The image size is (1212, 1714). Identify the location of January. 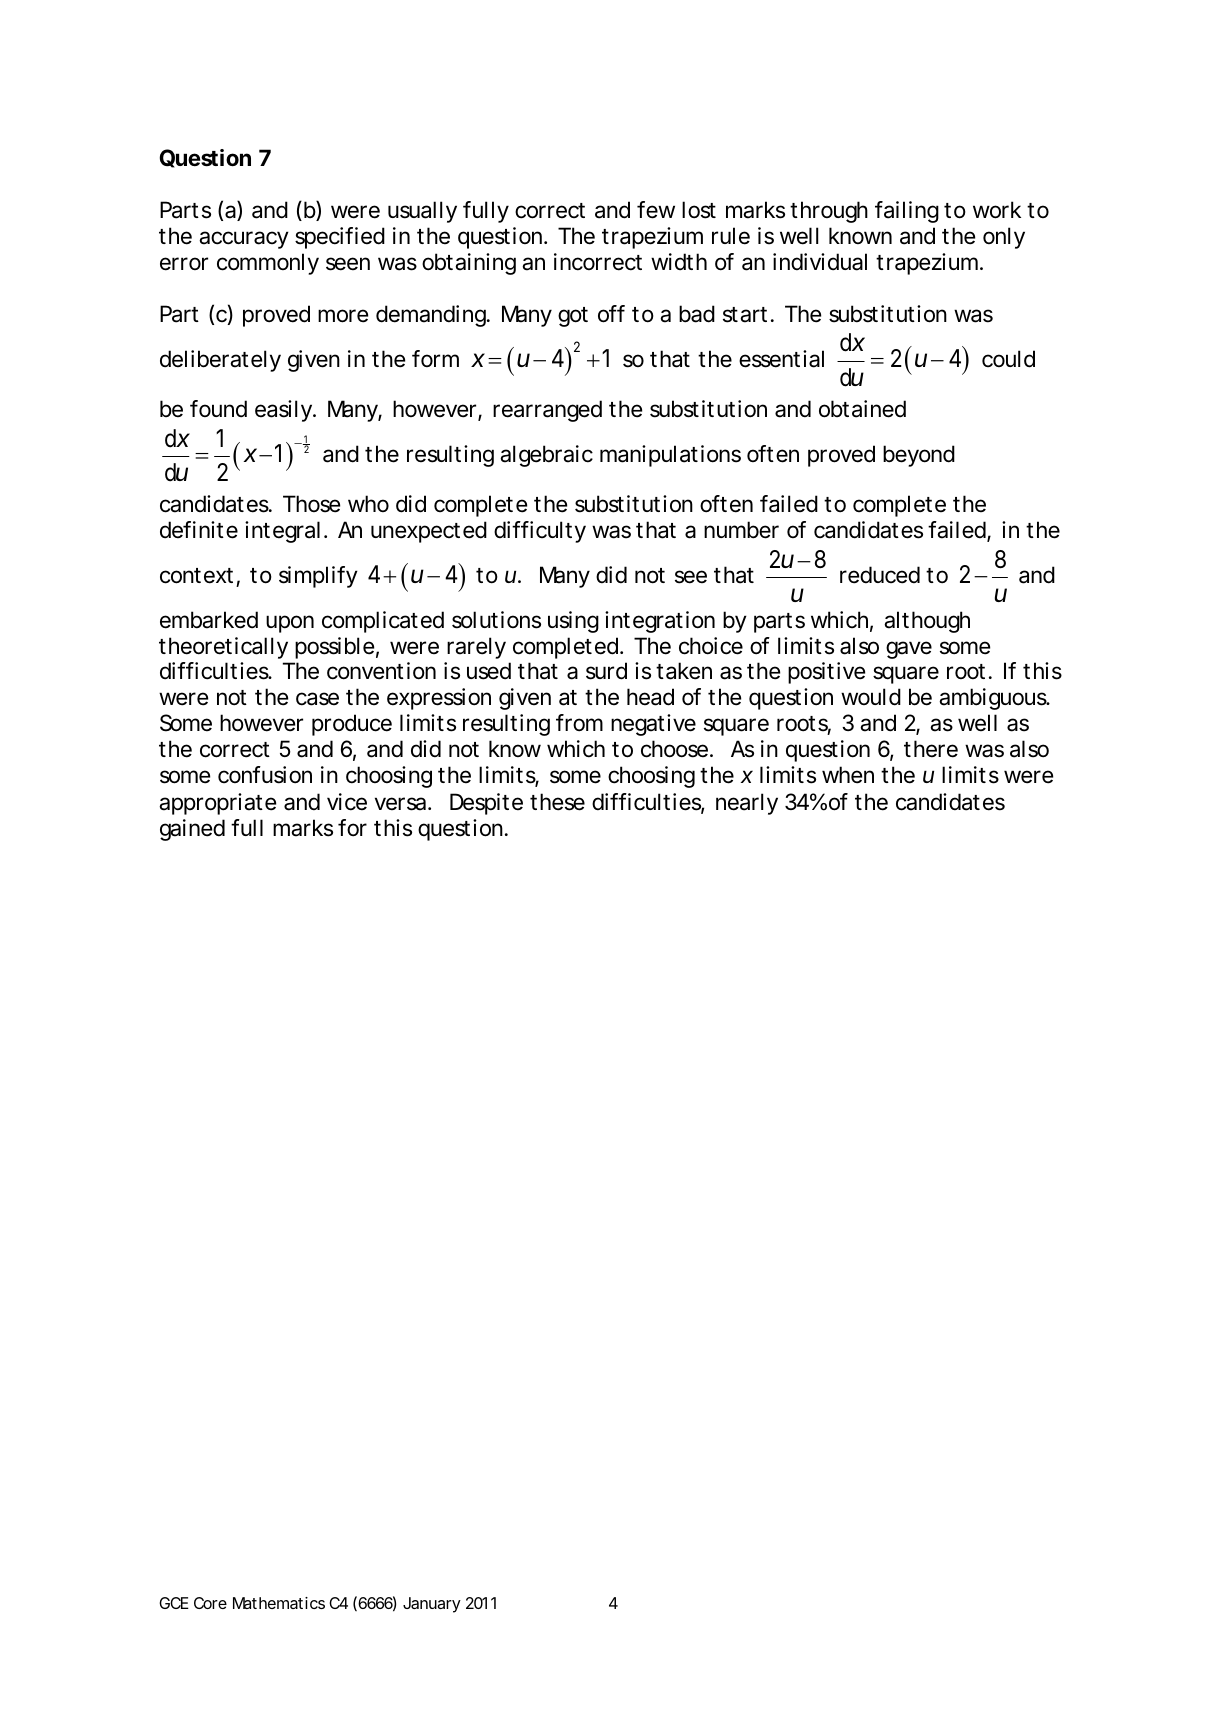
(432, 1605).
